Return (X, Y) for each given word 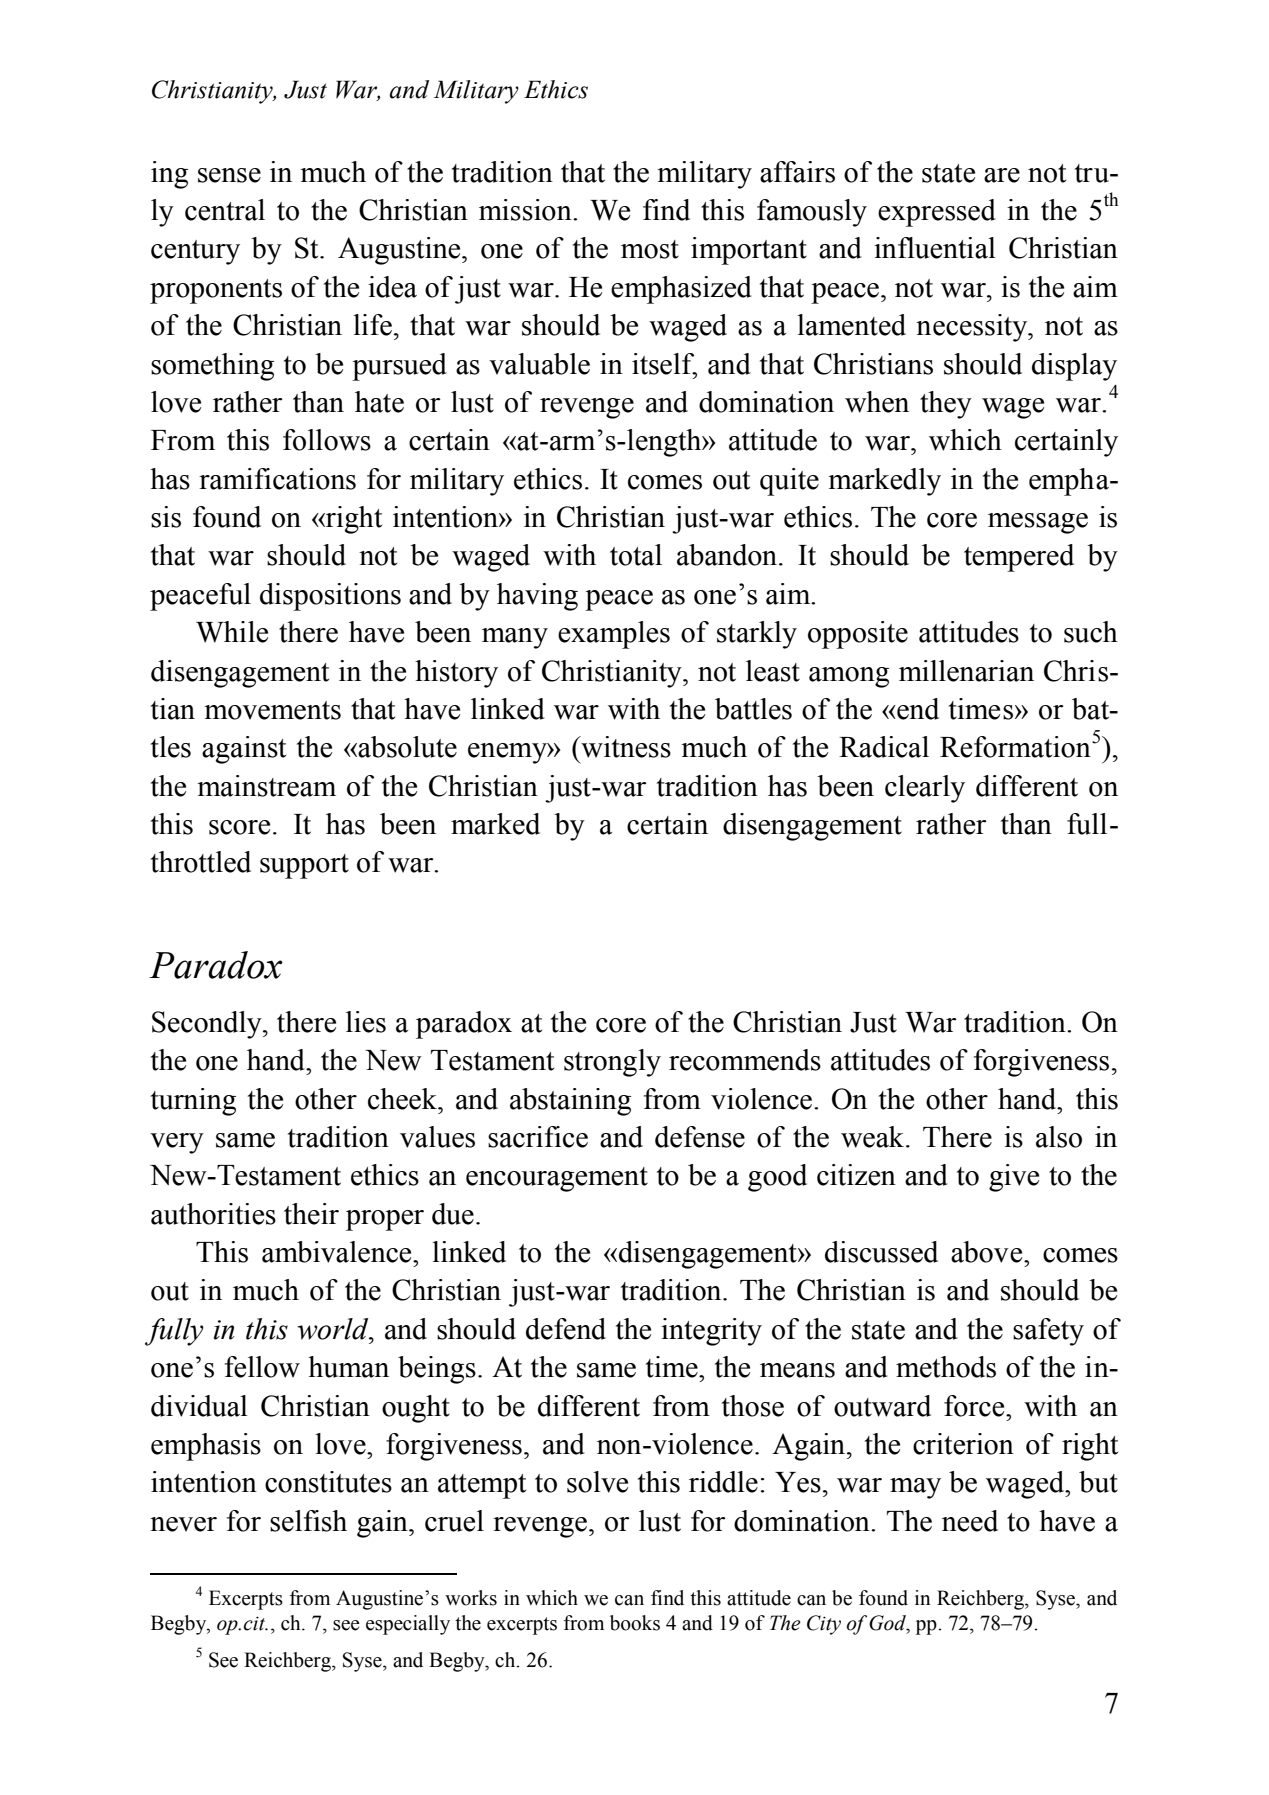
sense (229, 175)
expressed (937, 213)
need (970, 1521)
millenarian (966, 671)
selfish (308, 1521)
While (232, 632)
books (635, 1623)
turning (193, 1102)
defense (700, 1137)
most (650, 249)
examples (614, 635)
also (1059, 1137)
